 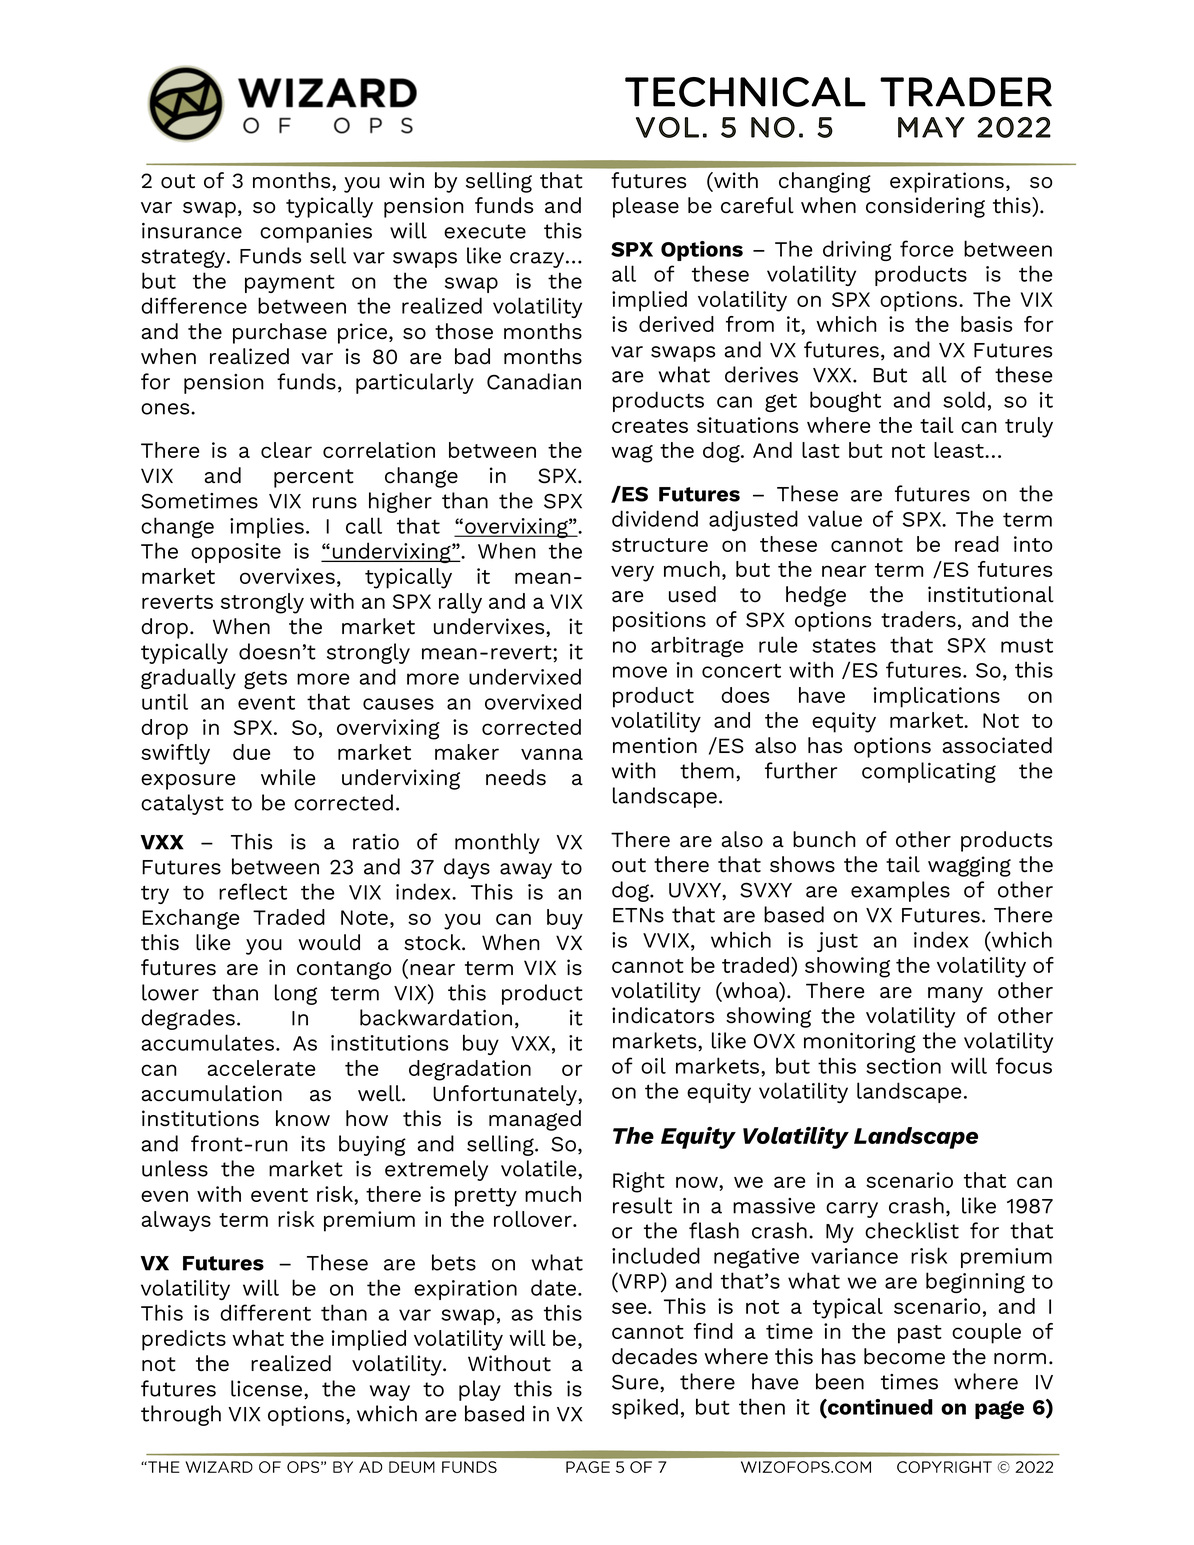 What do you see at coordinates (918, 619) in the screenshot?
I see `traders` at bounding box center [918, 619].
